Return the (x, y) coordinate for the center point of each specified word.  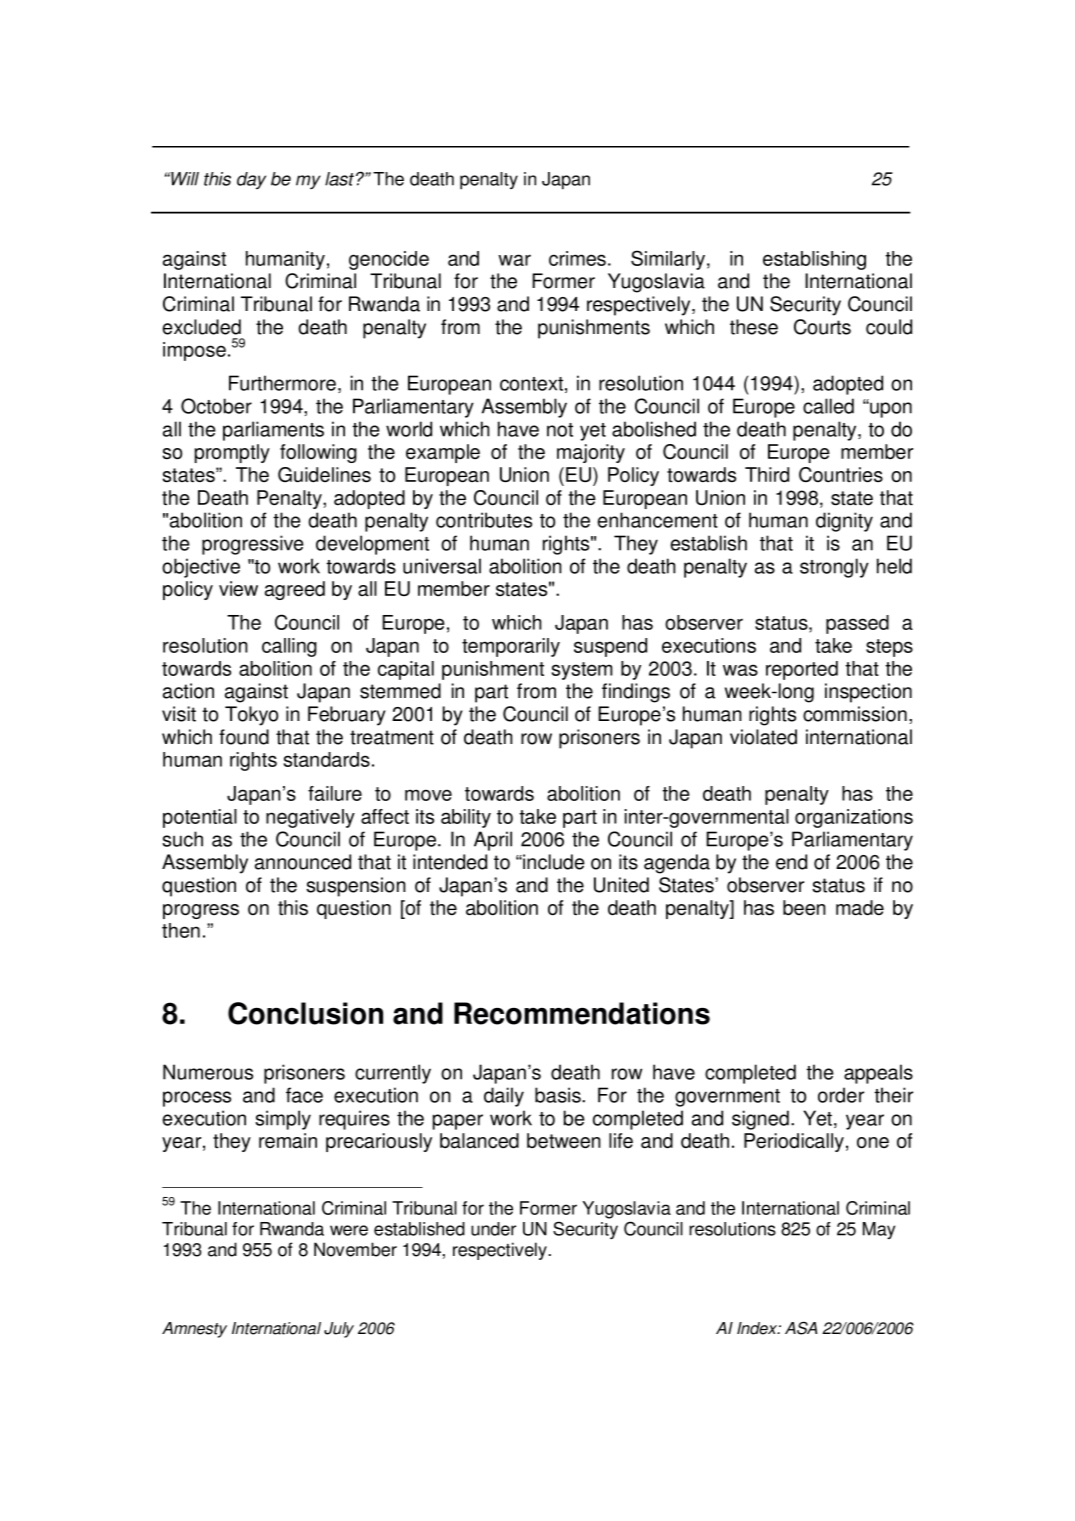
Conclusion (305, 1013)
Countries (841, 475)
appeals (878, 1074)
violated (763, 737)
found (244, 737)
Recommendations (582, 1013)
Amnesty (194, 1330)
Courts (822, 327)
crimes (577, 258)
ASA (801, 1328)
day (251, 180)
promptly (232, 453)
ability (466, 818)
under (493, 1229)
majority (591, 453)
